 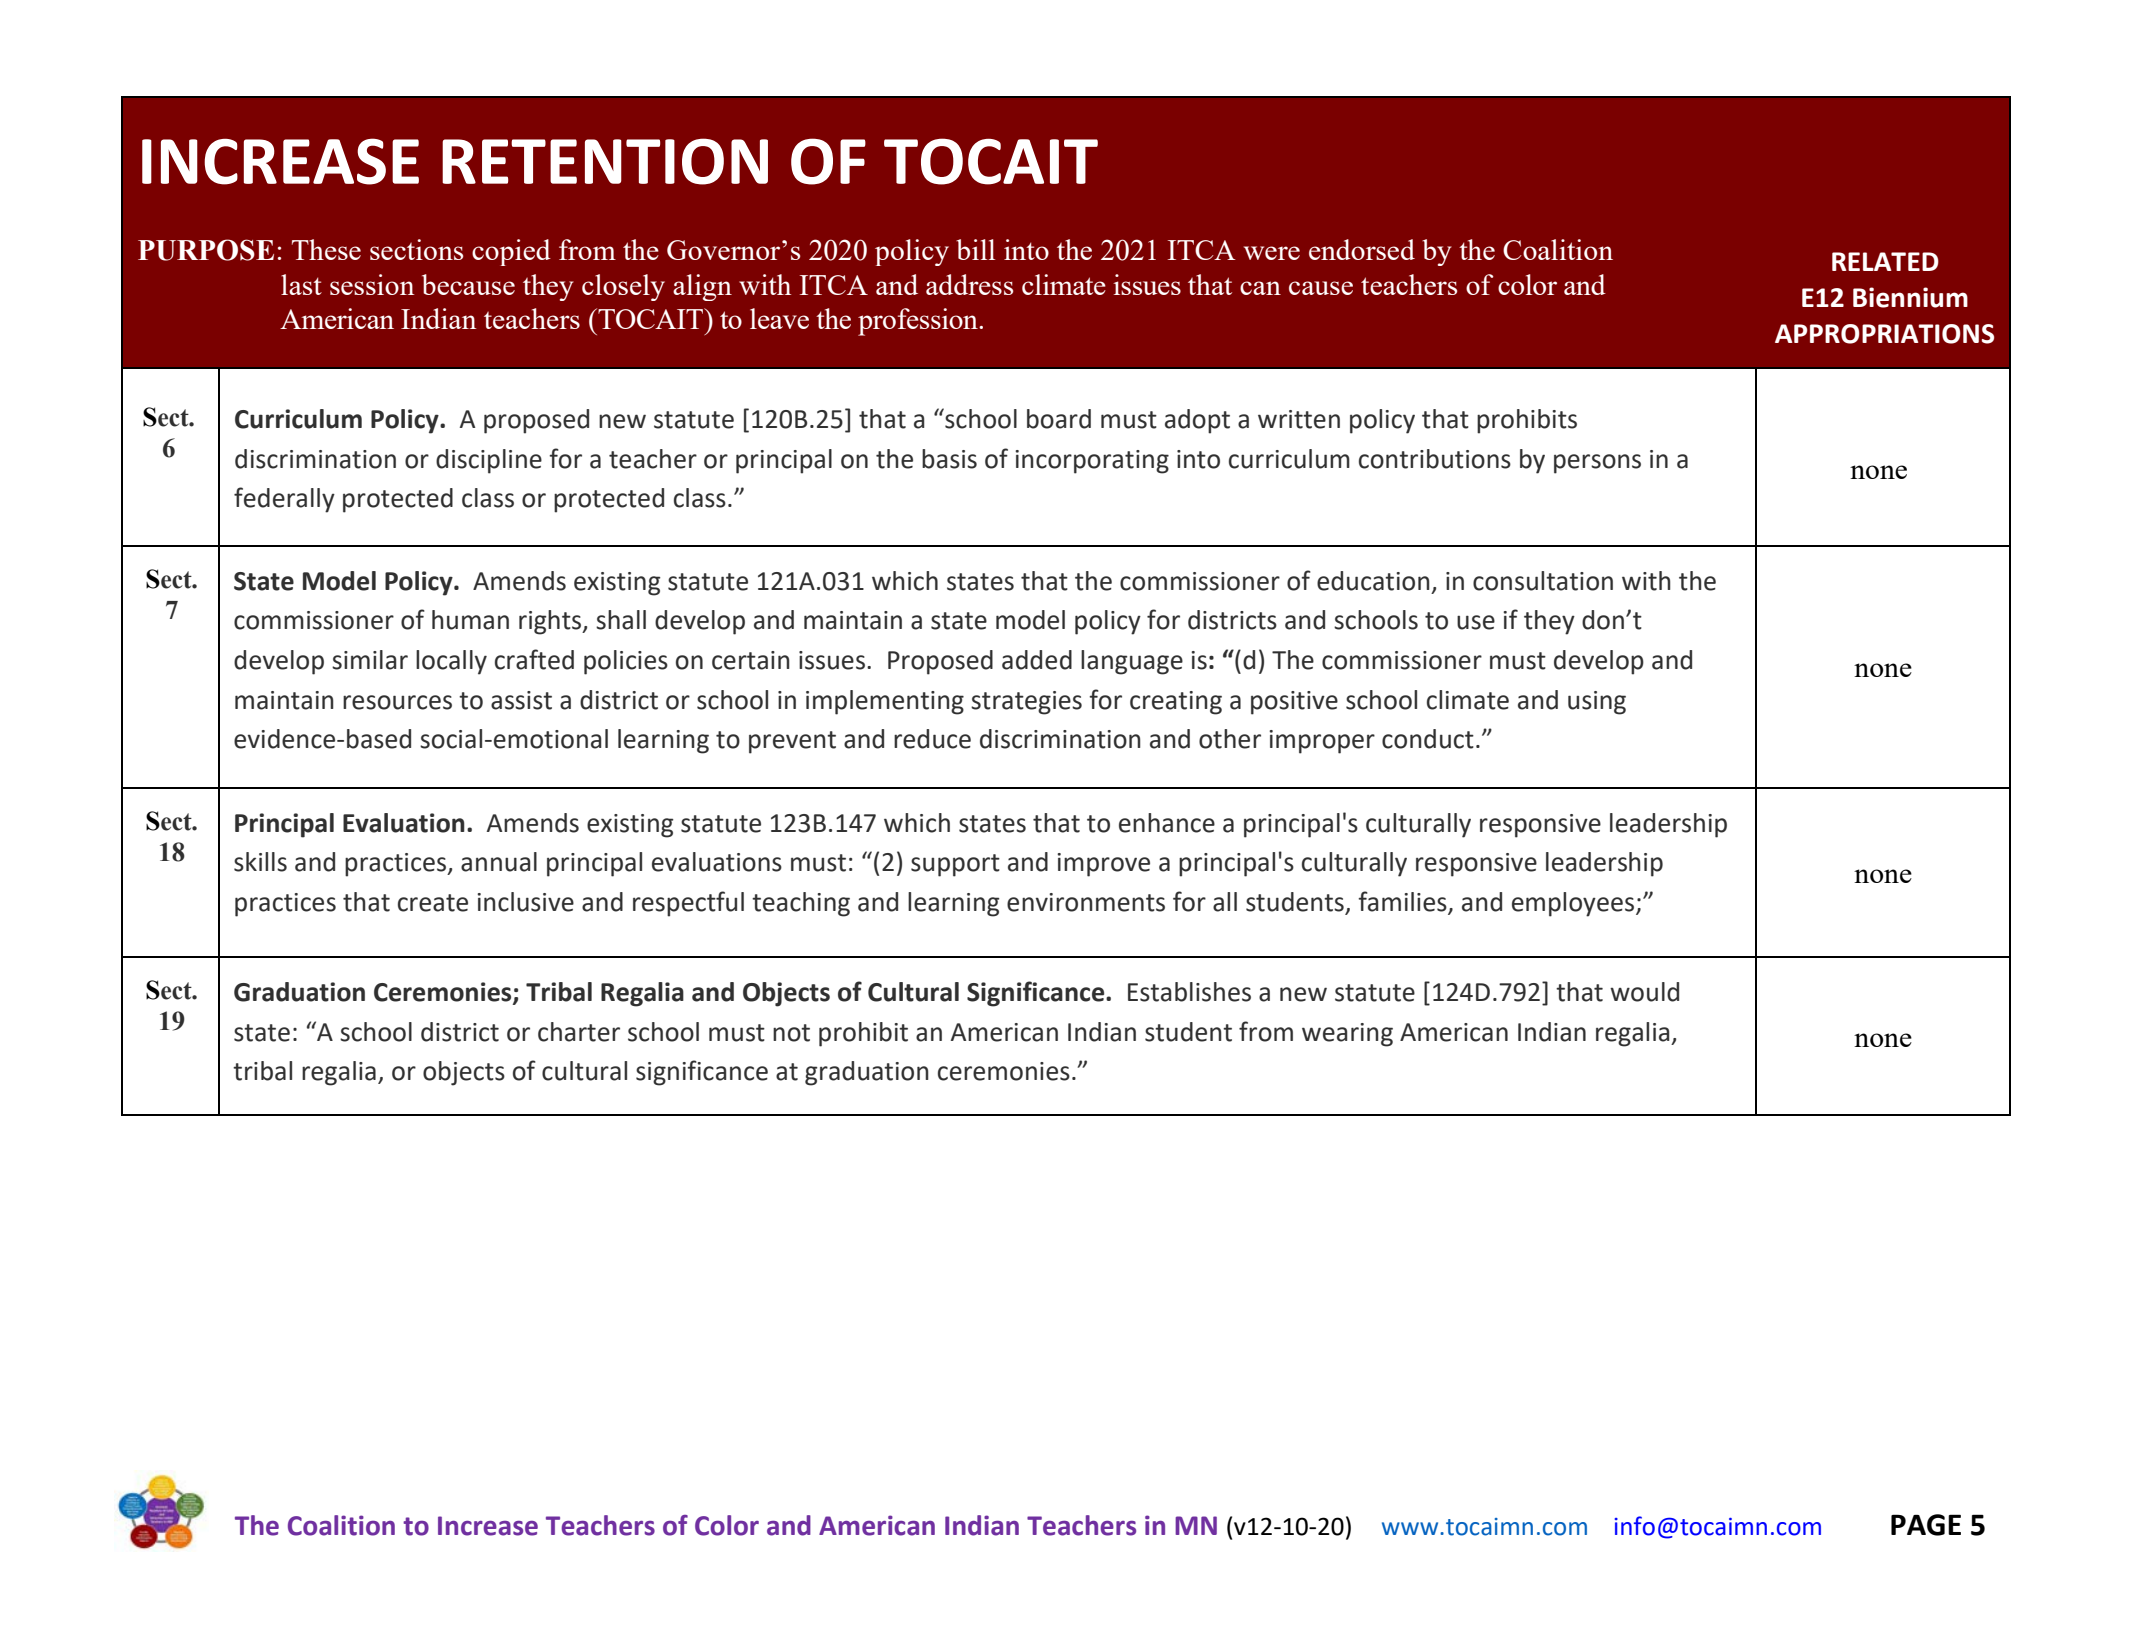 What do you see at coordinates (1926, 1525) in the image?
I see `PAGE` at bounding box center [1926, 1525].
